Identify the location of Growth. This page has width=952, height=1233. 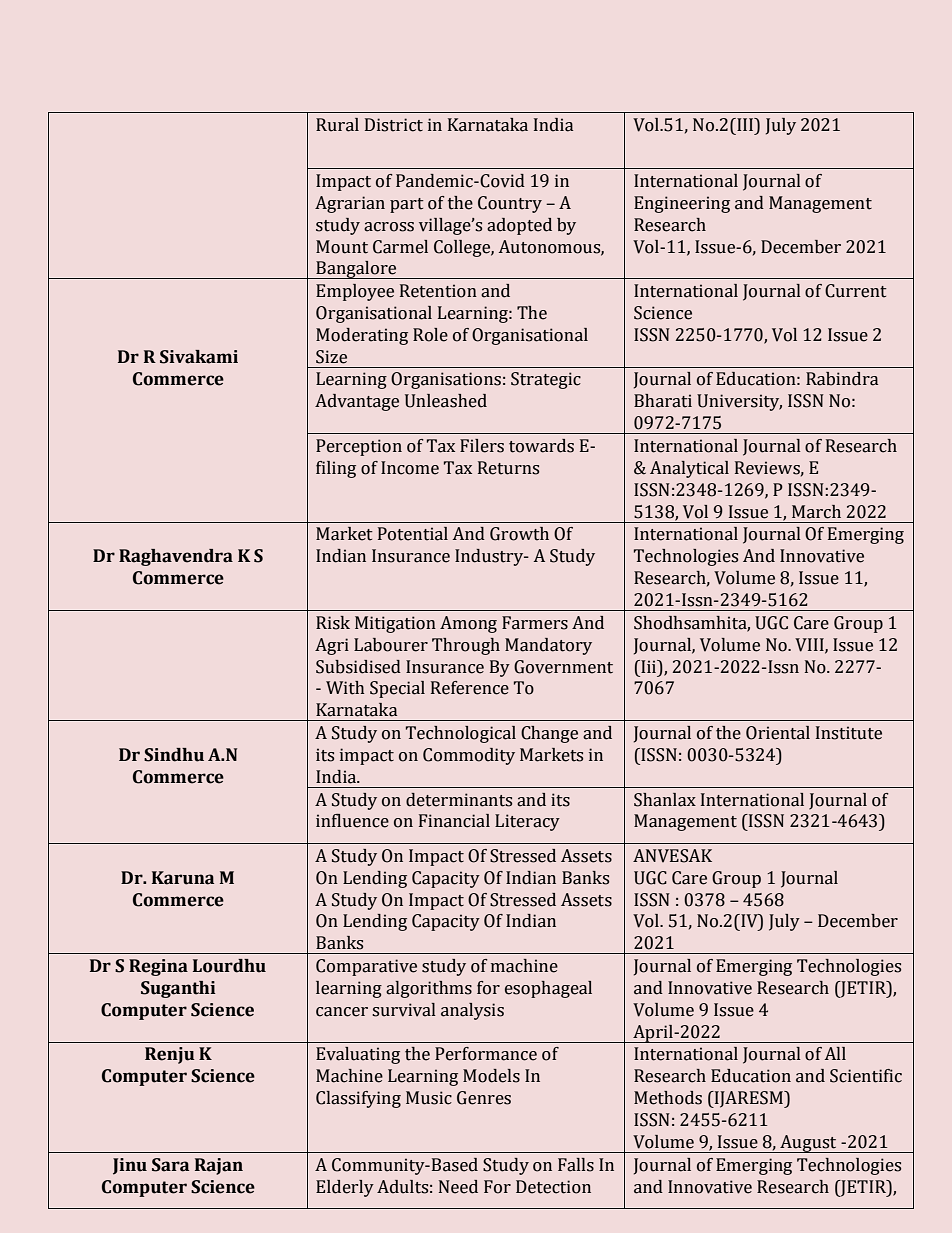
(519, 534).
